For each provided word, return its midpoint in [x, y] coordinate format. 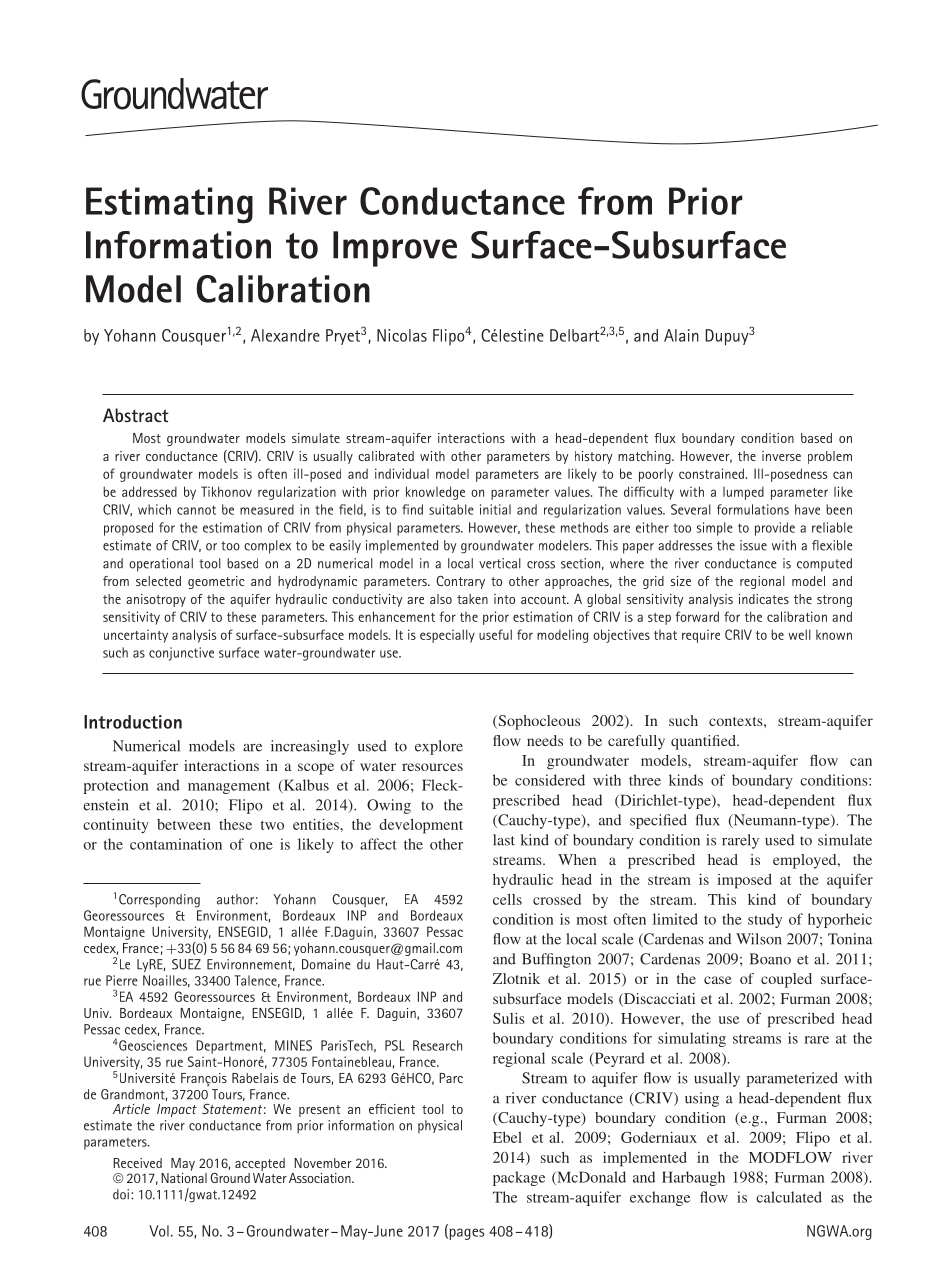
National [184, 1178]
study [765, 920]
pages [466, 1234]
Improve [395, 249]
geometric [216, 582]
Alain [681, 335]
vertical [500, 563]
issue [753, 545]
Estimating [169, 205]
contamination [176, 844]
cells [507, 899]
